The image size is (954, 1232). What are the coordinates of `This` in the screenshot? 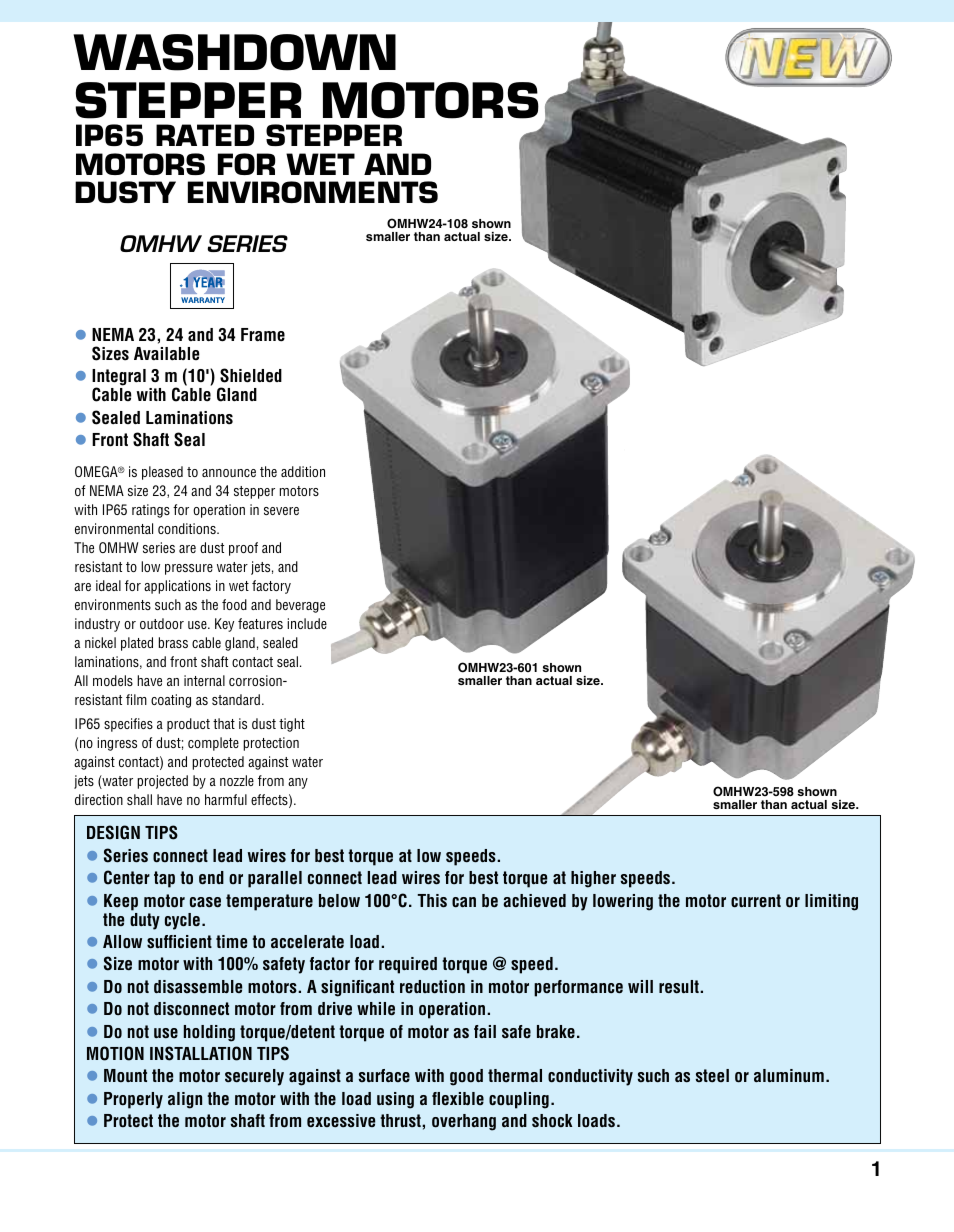 It's located at (432, 901).
